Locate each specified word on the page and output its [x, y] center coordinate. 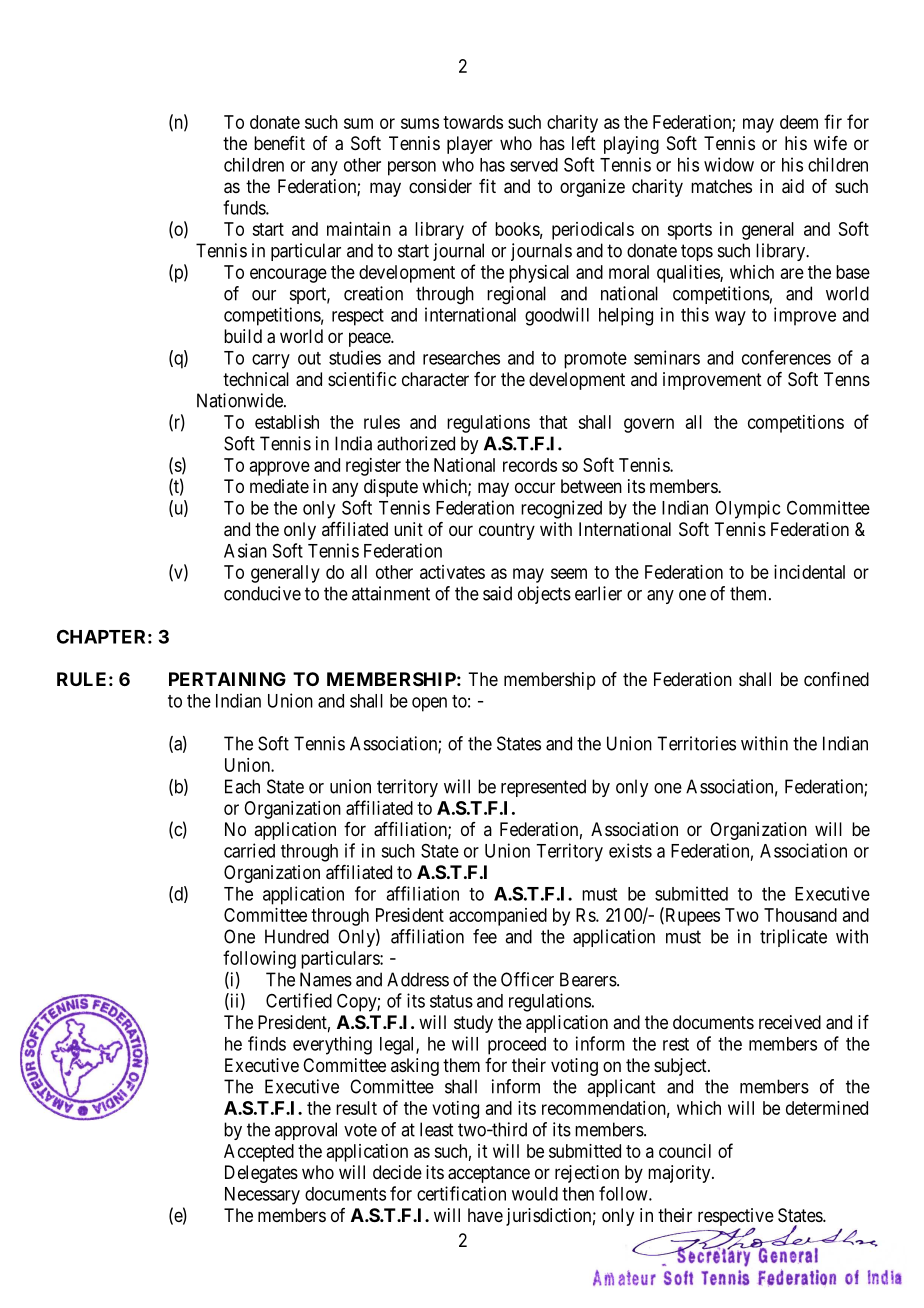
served [534, 165]
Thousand [800, 915]
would [535, 1194]
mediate [279, 486]
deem [799, 122]
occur [535, 487]
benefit [279, 143]
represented [543, 788]
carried [249, 850]
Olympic [747, 509]
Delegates [261, 1174]
